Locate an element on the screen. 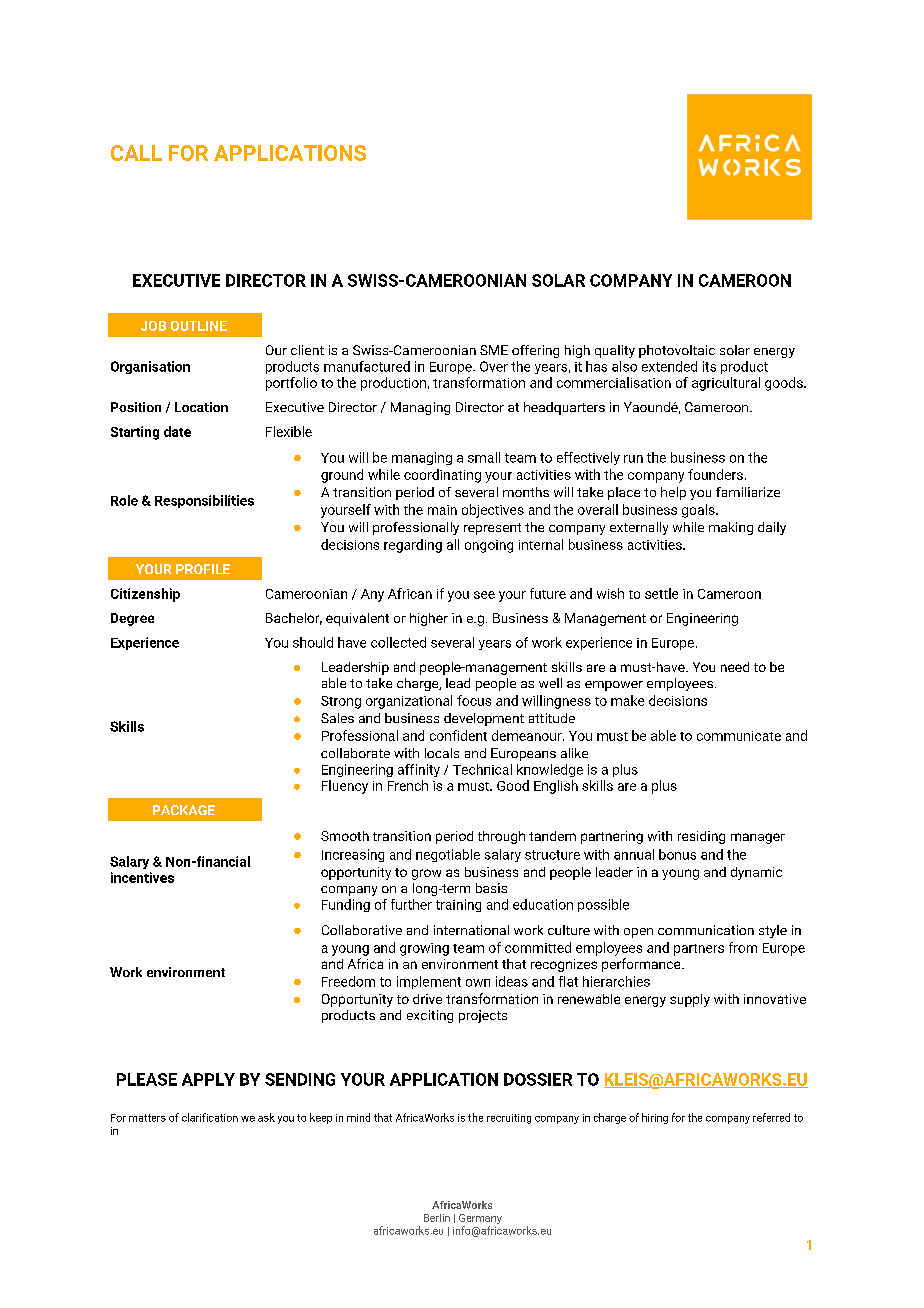 This screenshot has height=1308, width=924. CALL is located at coordinates (136, 153).
